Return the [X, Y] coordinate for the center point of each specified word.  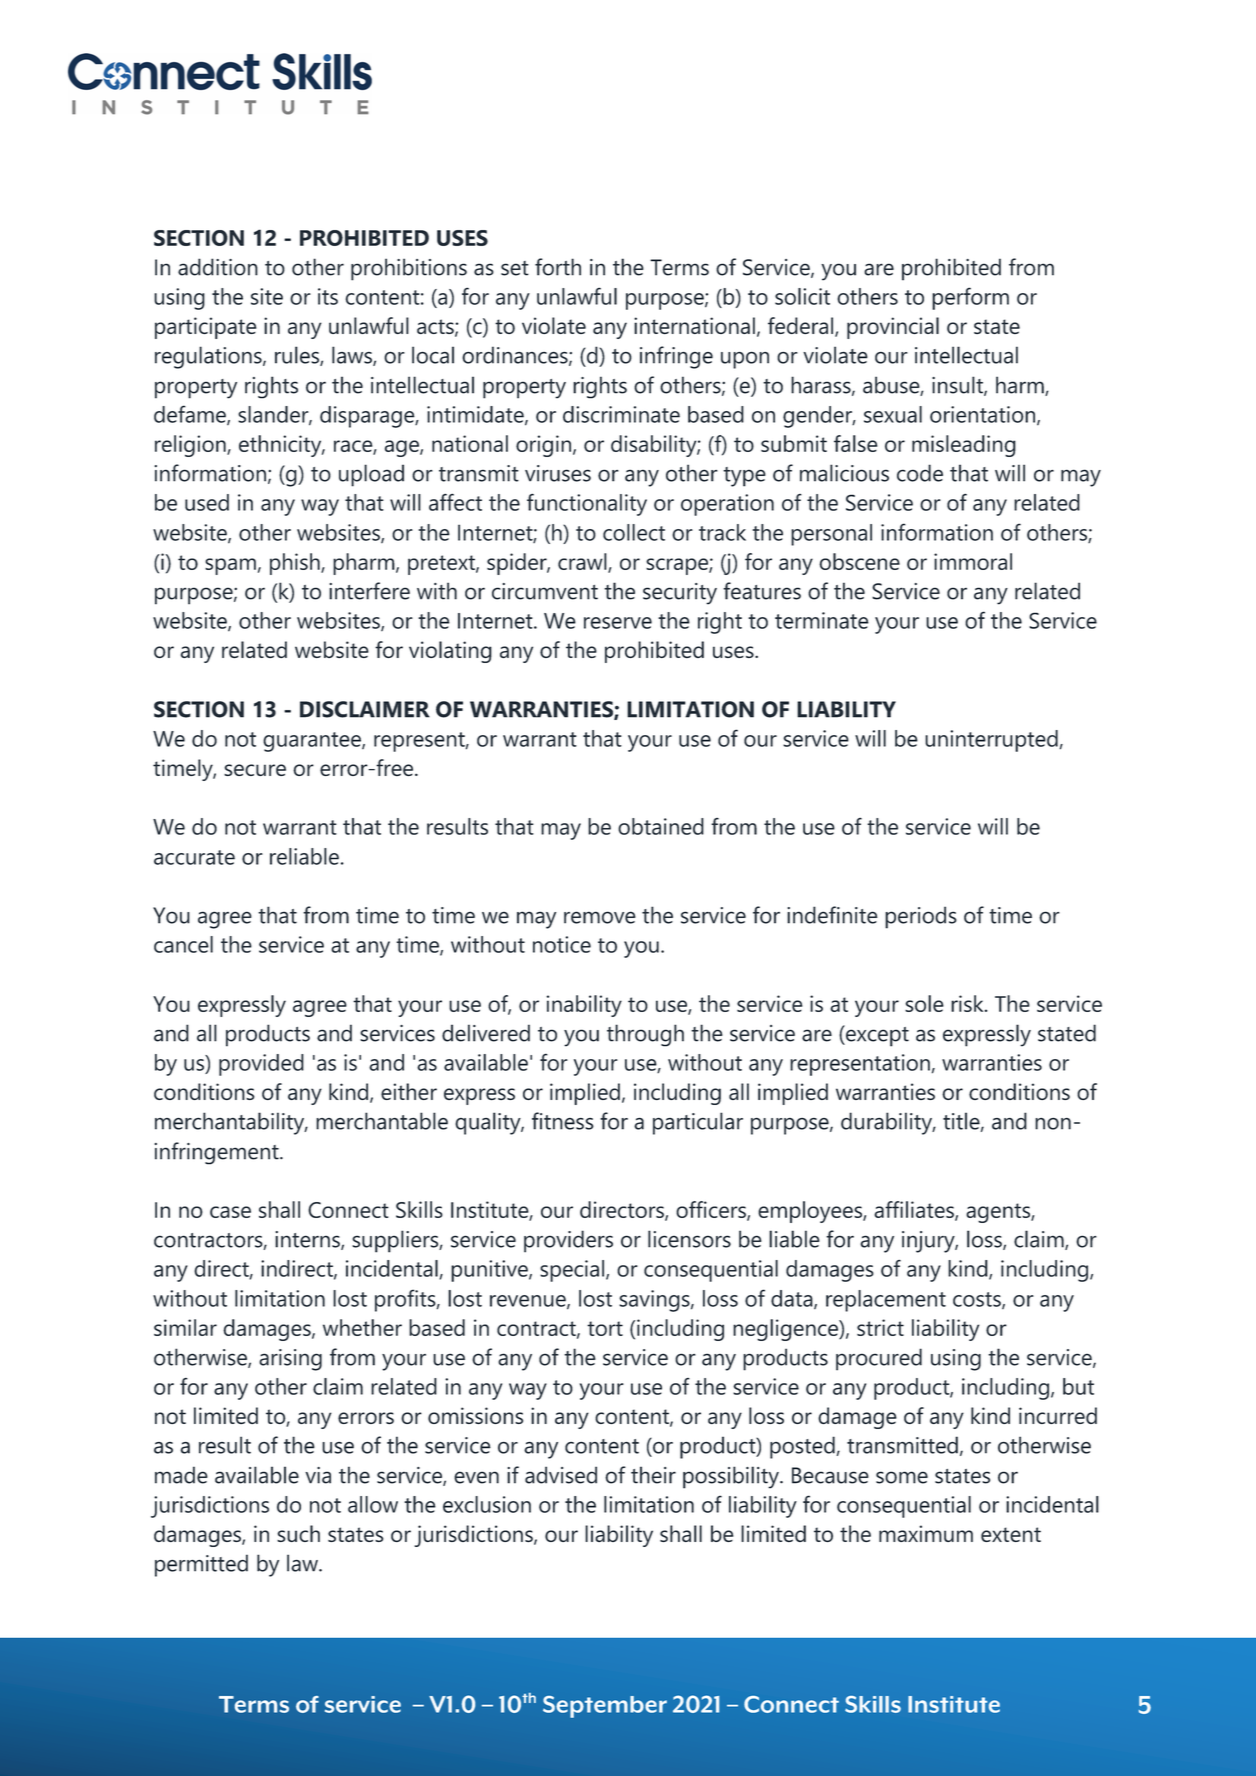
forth [558, 267]
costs [978, 1300]
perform [970, 298]
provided [261, 1065]
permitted [201, 1565]
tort [605, 1328]
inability [584, 1006]
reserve [618, 623]
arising [290, 1360]
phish [296, 564]
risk [968, 1003]
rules [298, 356]
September [605, 1707]
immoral [973, 561]
